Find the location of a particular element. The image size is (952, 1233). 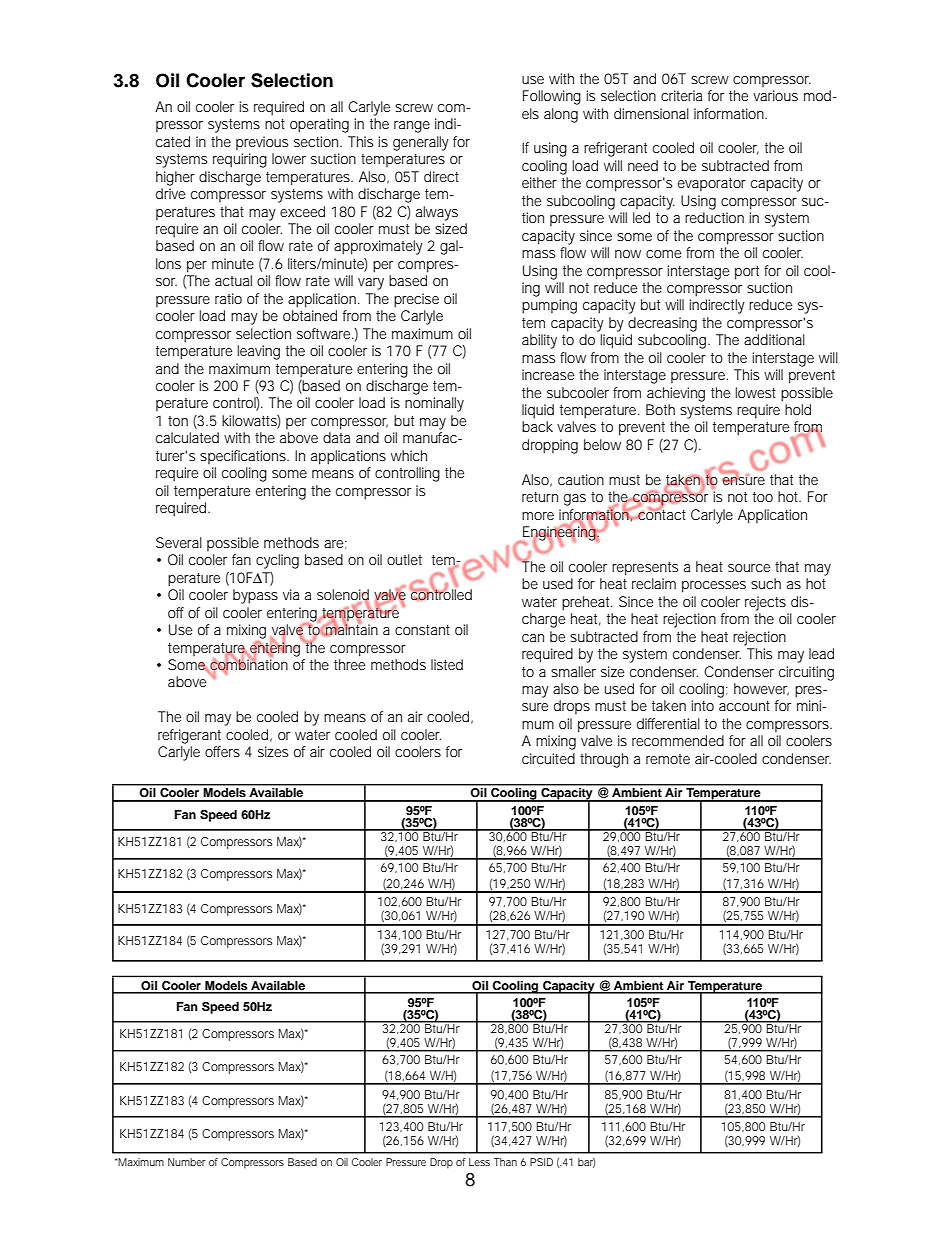

generally is located at coordinates (421, 143).
